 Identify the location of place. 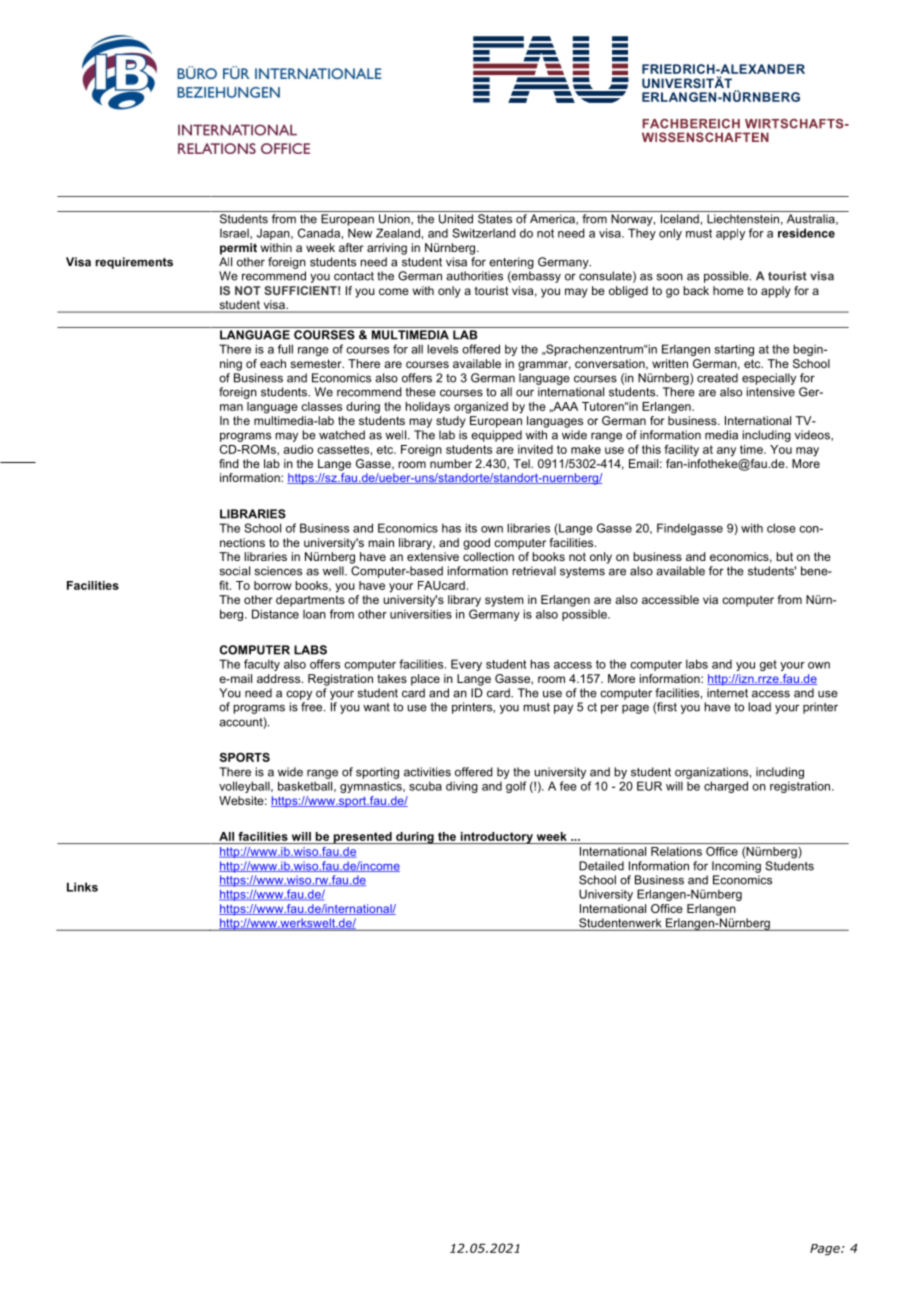
(425, 680).
